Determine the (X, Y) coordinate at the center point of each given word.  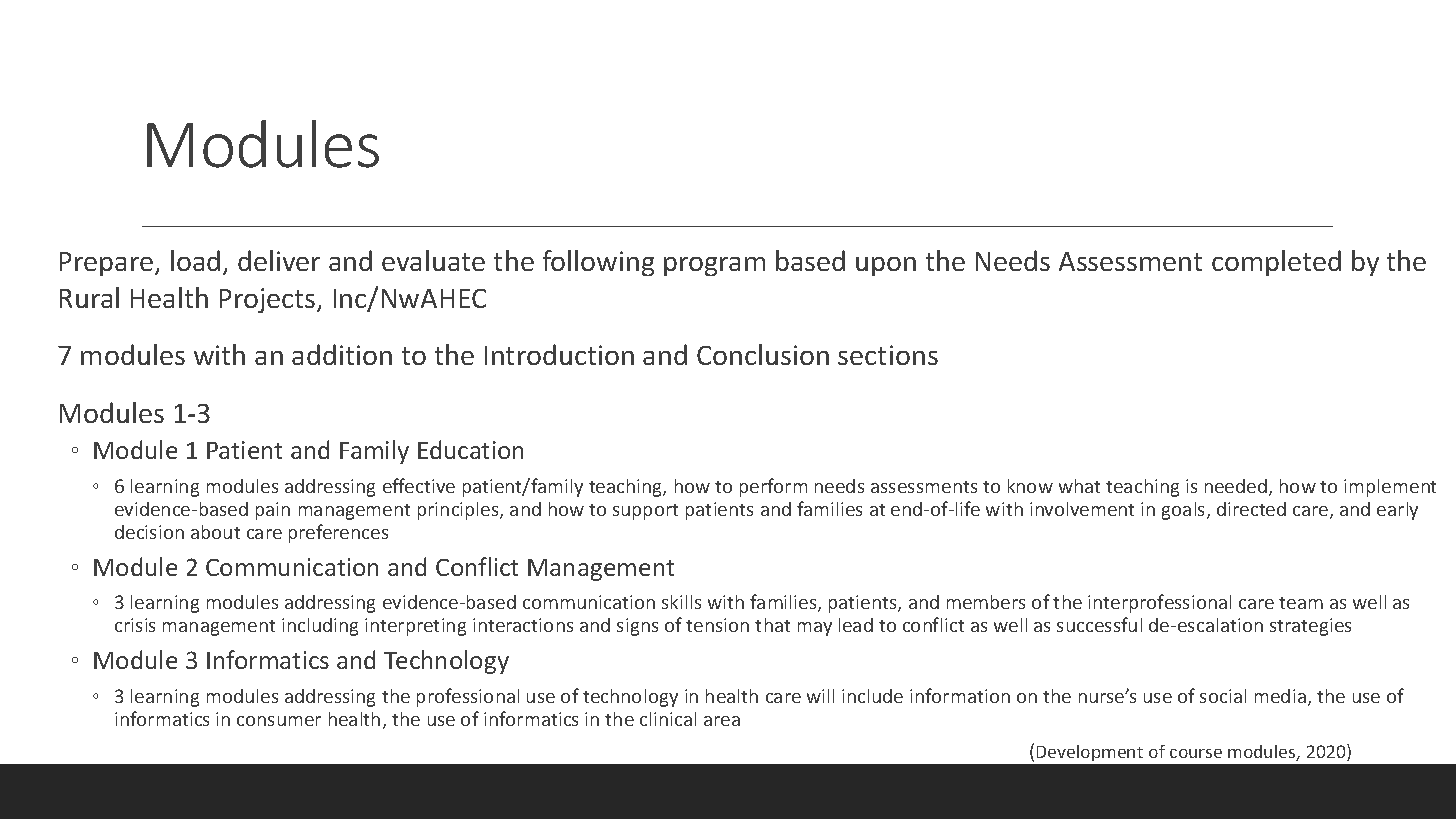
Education (470, 449)
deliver (279, 260)
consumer (279, 721)
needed (1236, 486)
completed (1276, 263)
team (1301, 603)
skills (681, 602)
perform (773, 487)
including (320, 627)
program (714, 266)
